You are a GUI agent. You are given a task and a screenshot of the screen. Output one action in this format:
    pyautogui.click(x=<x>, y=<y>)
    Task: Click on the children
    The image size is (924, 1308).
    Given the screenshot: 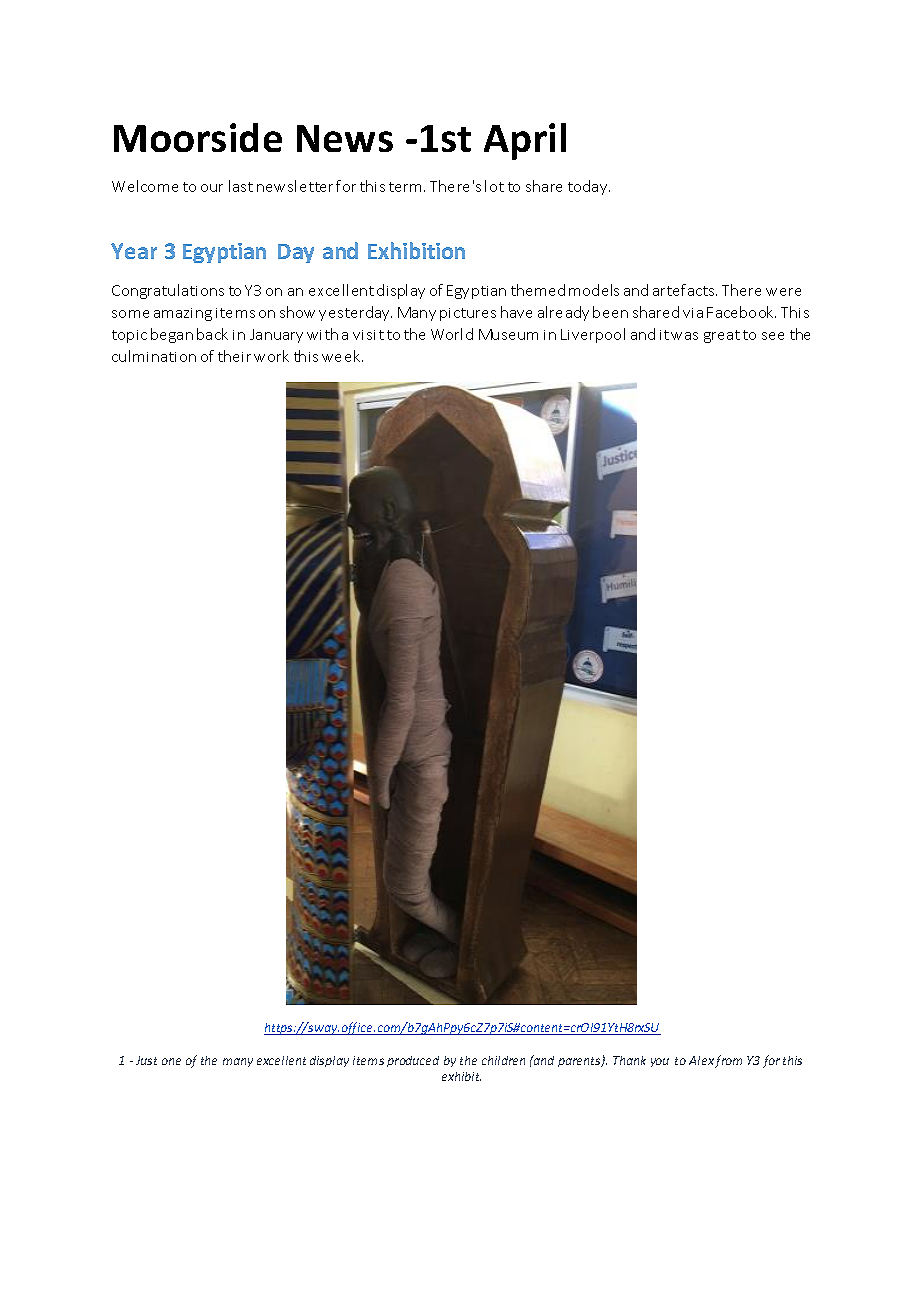 What is the action you would take?
    pyautogui.click(x=503, y=1060)
